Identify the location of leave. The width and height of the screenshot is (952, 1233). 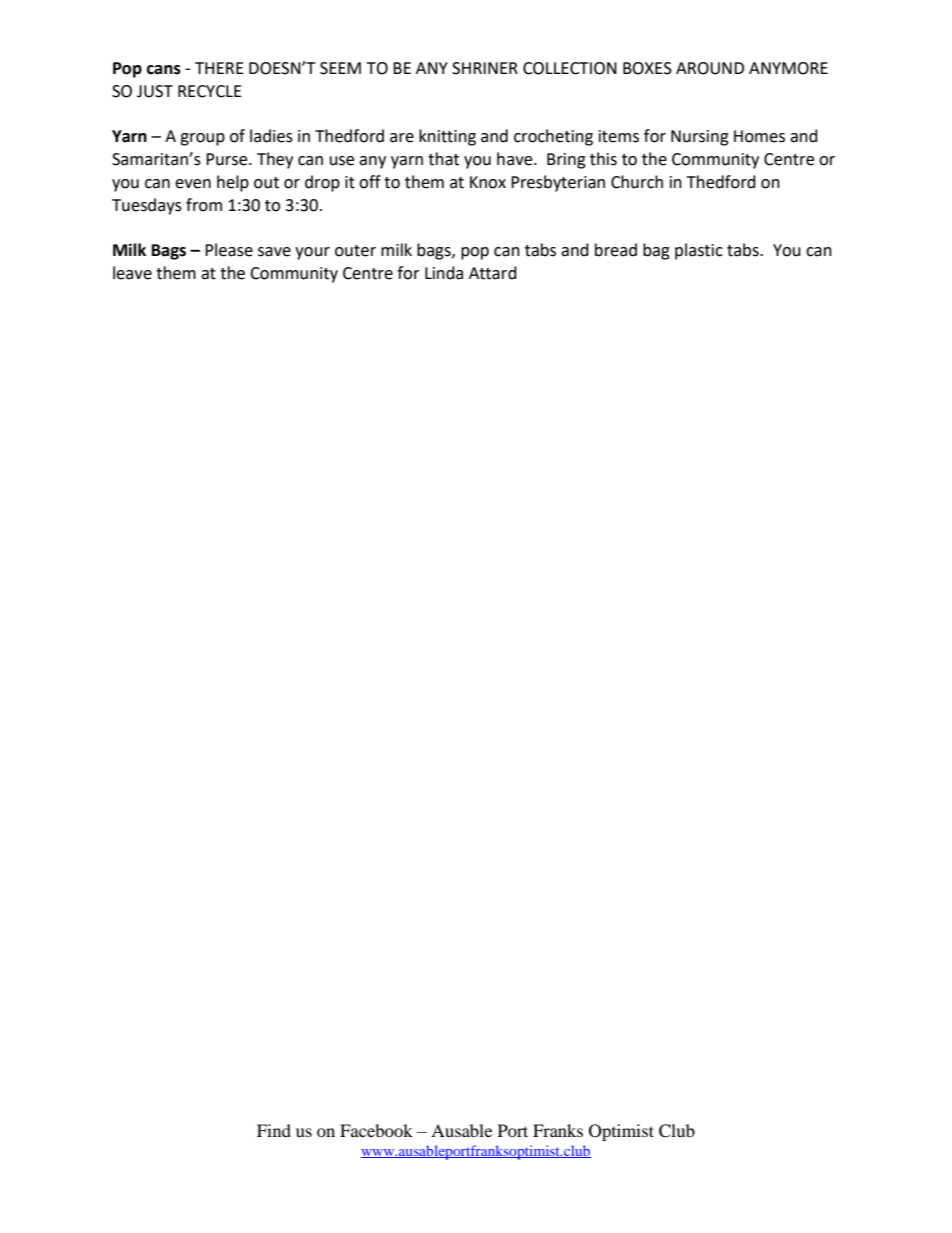
(132, 273).
